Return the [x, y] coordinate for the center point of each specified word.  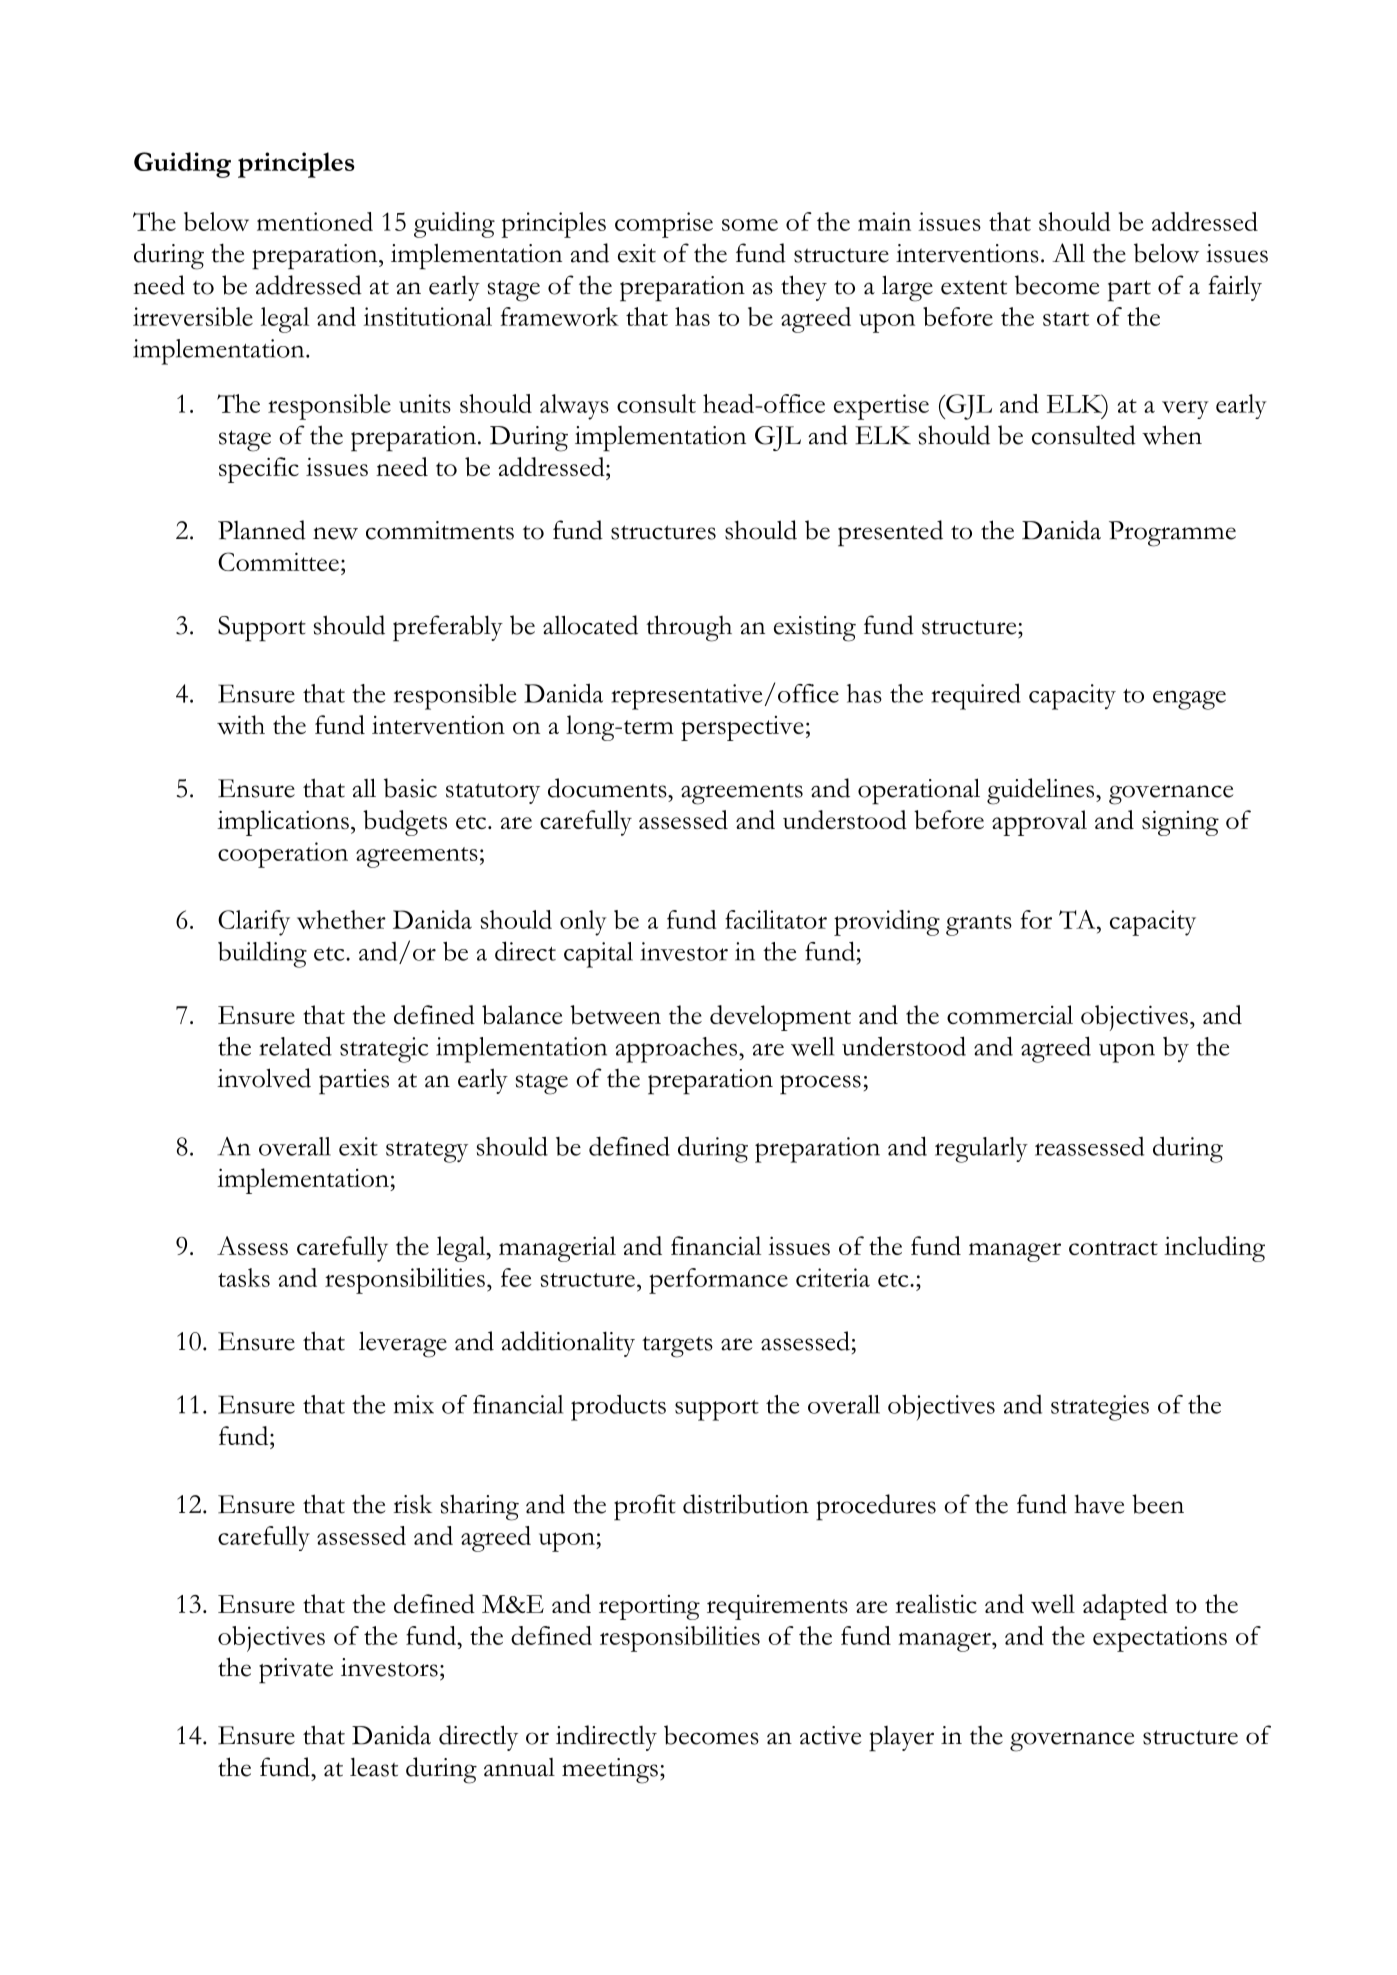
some [750, 225]
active [830, 1735]
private [296, 1671]
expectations [1160, 1639]
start [1066, 319]
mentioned [315, 221]
